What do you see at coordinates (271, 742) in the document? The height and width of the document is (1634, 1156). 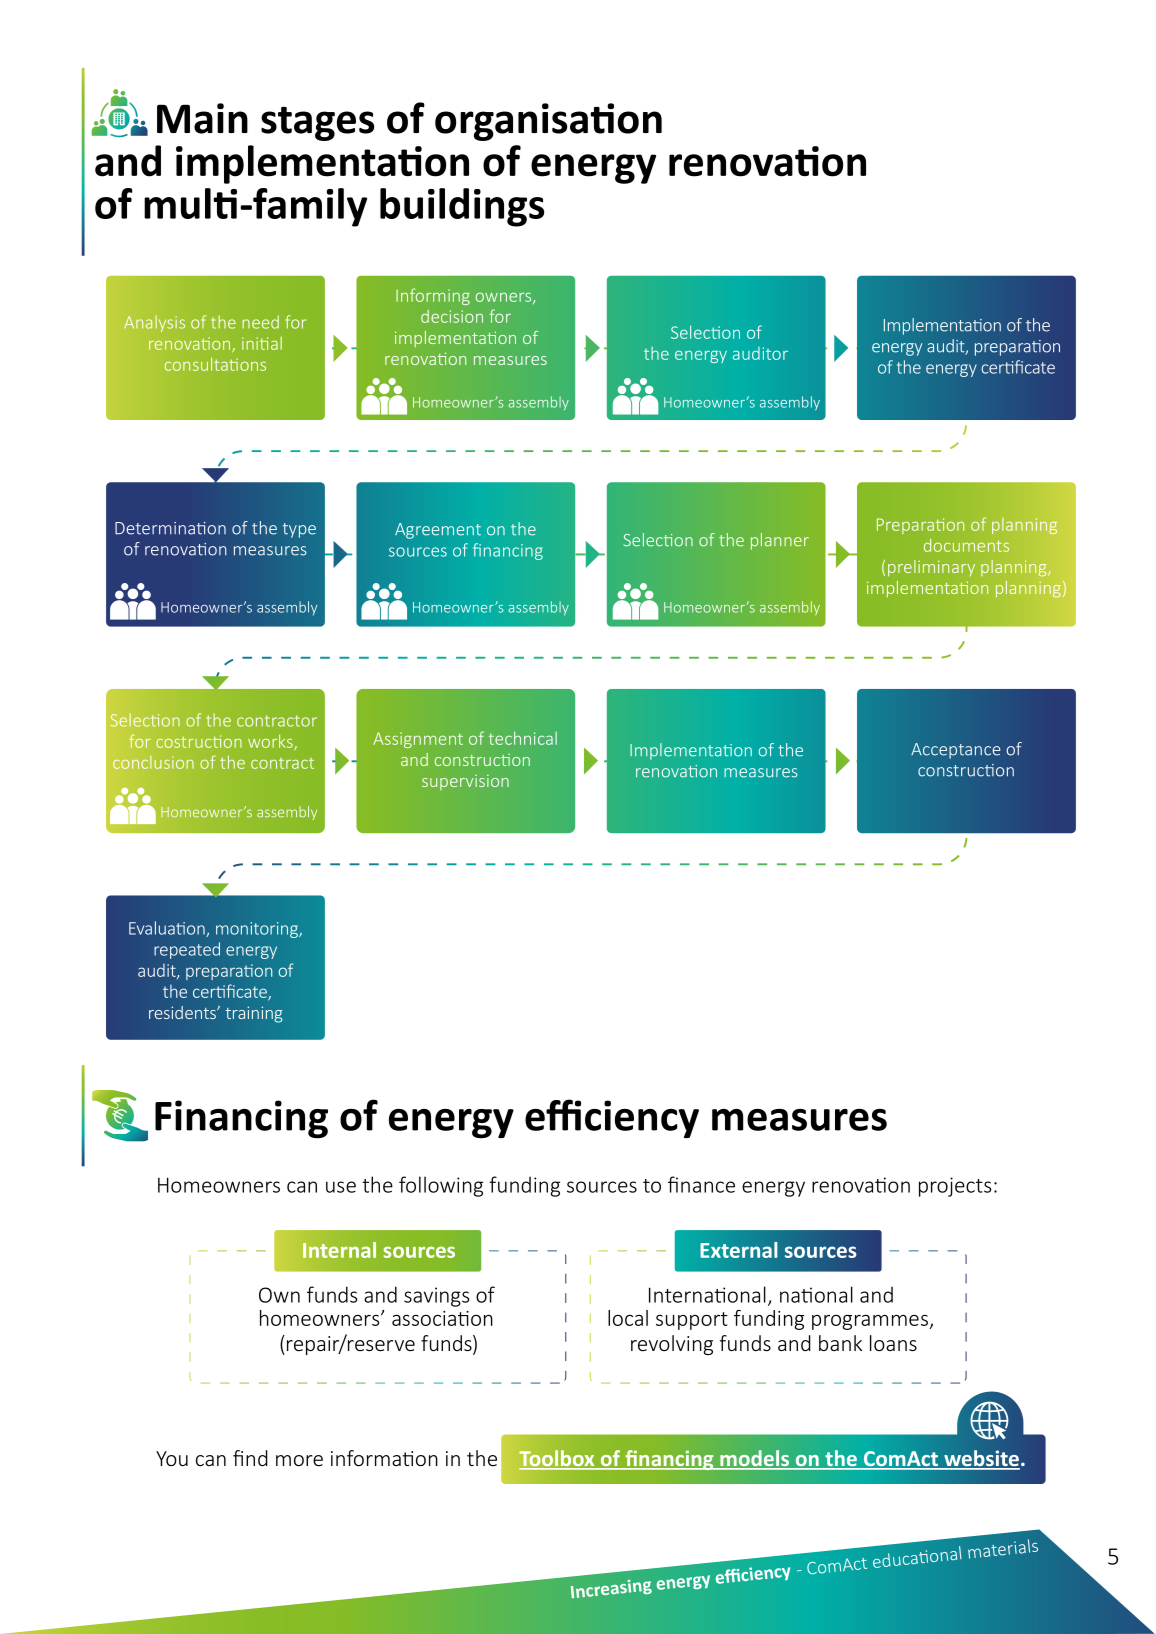 I see `works` at bounding box center [271, 742].
